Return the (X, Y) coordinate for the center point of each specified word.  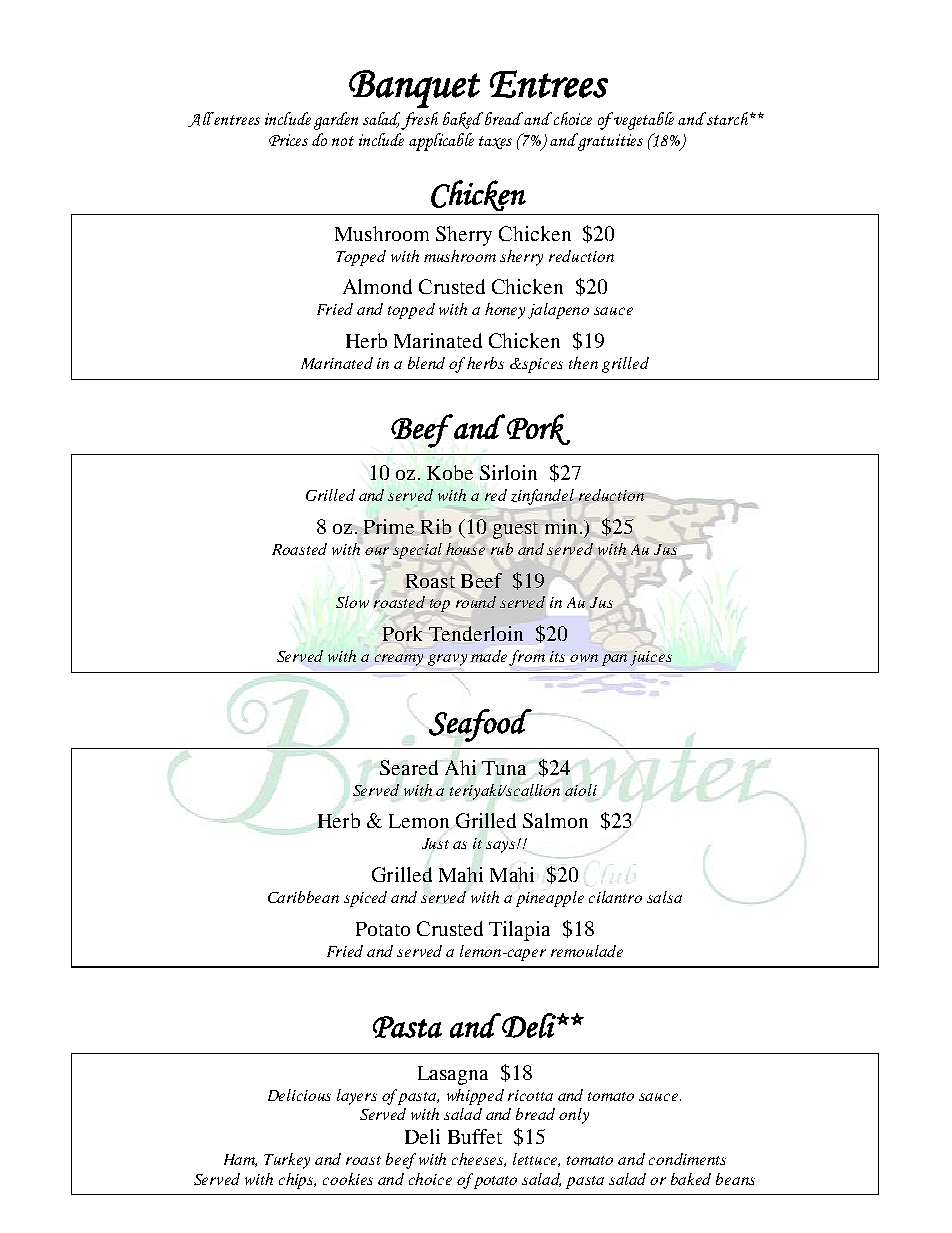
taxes (495, 142)
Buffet (475, 1136)
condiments (687, 1159)
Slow (352, 602)
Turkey (287, 1161)
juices (651, 658)
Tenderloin (476, 633)
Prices (288, 140)
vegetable (643, 121)
